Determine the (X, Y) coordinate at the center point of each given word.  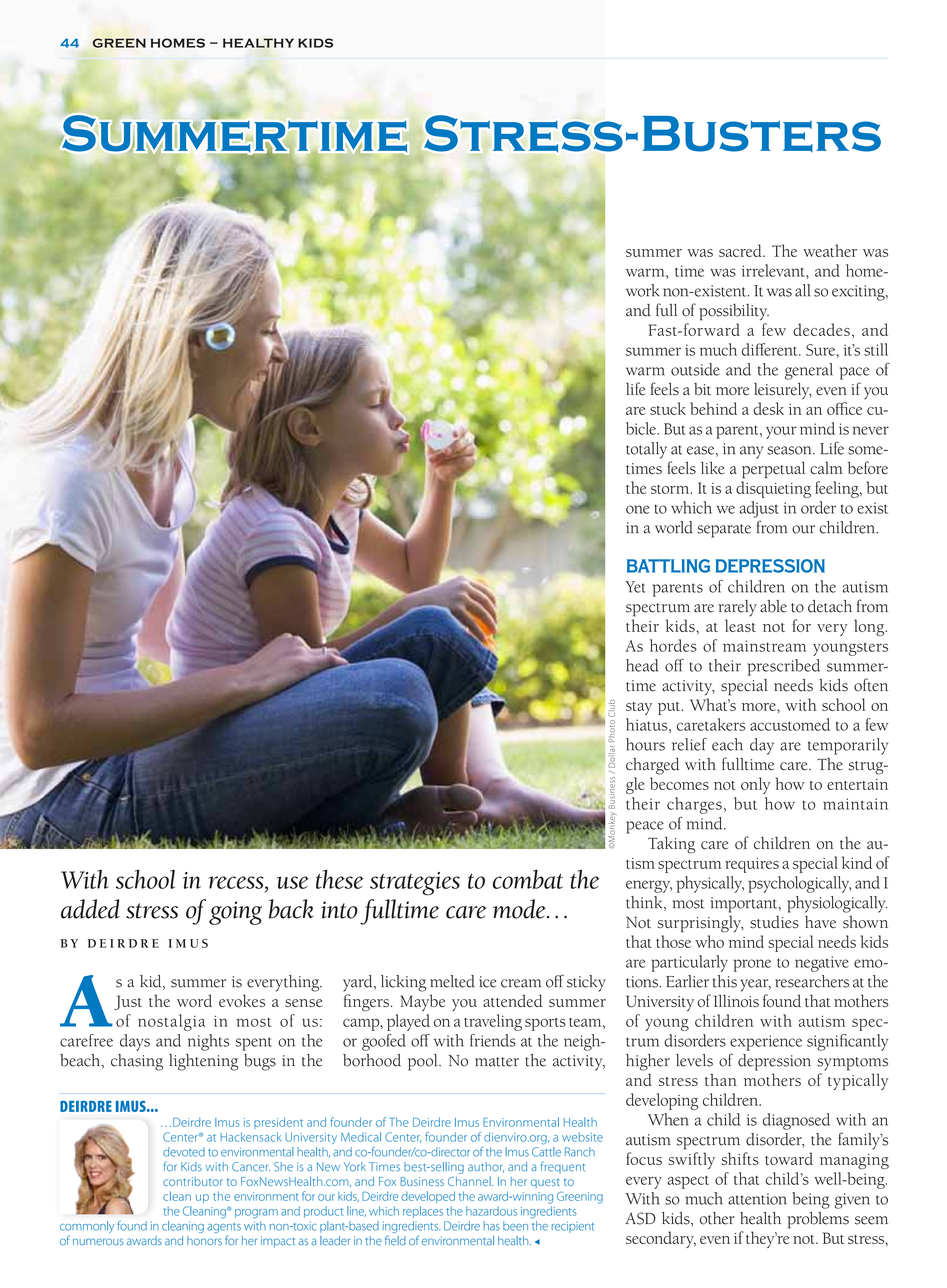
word (194, 1000)
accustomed (790, 724)
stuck (668, 408)
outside (695, 369)
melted (452, 981)
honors (204, 1240)
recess (237, 882)
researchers (812, 981)
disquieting (773, 489)
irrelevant (774, 270)
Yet (635, 587)
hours (645, 744)
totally (646, 450)
